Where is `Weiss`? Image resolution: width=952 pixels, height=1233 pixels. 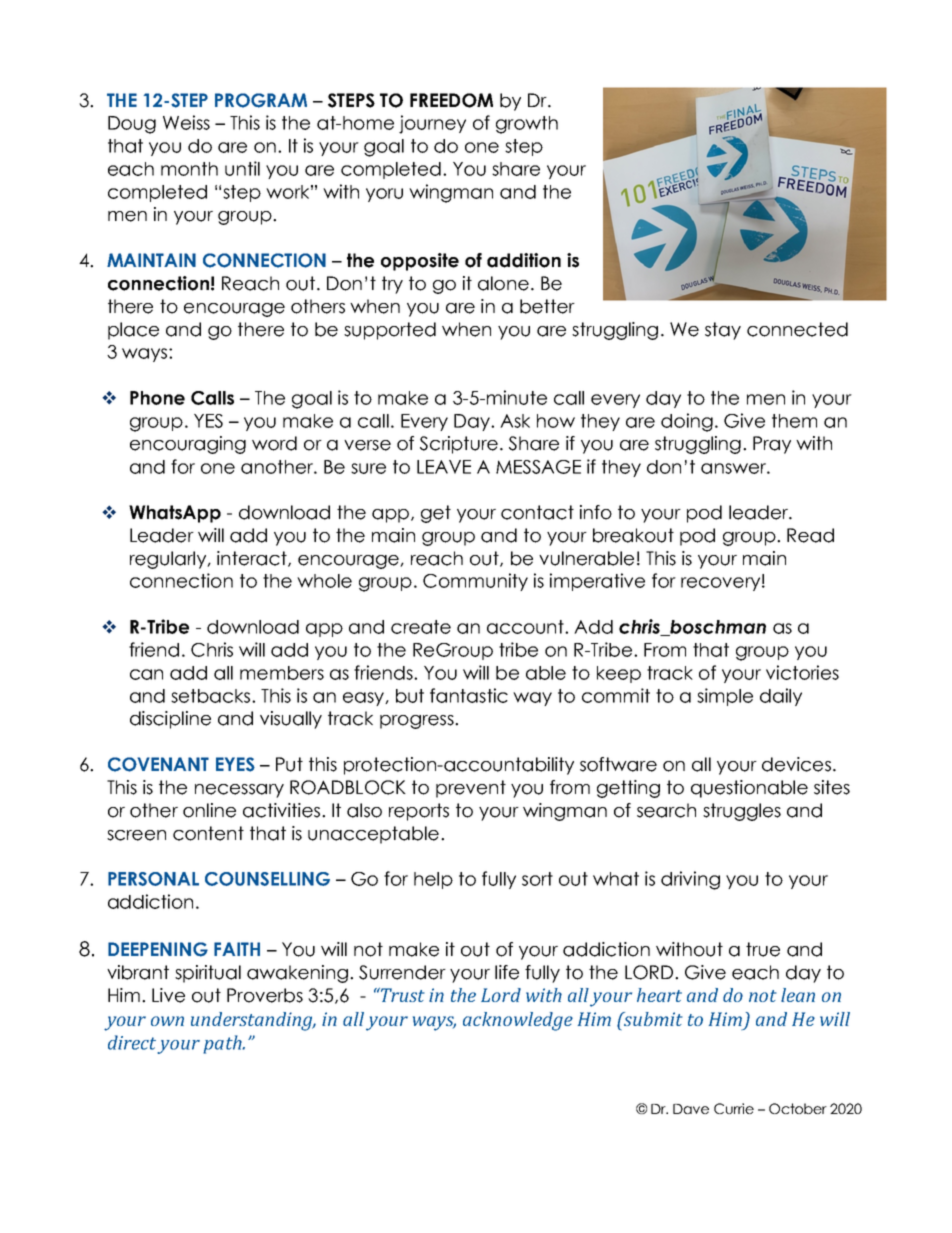 Weiss is located at coordinates (186, 122).
